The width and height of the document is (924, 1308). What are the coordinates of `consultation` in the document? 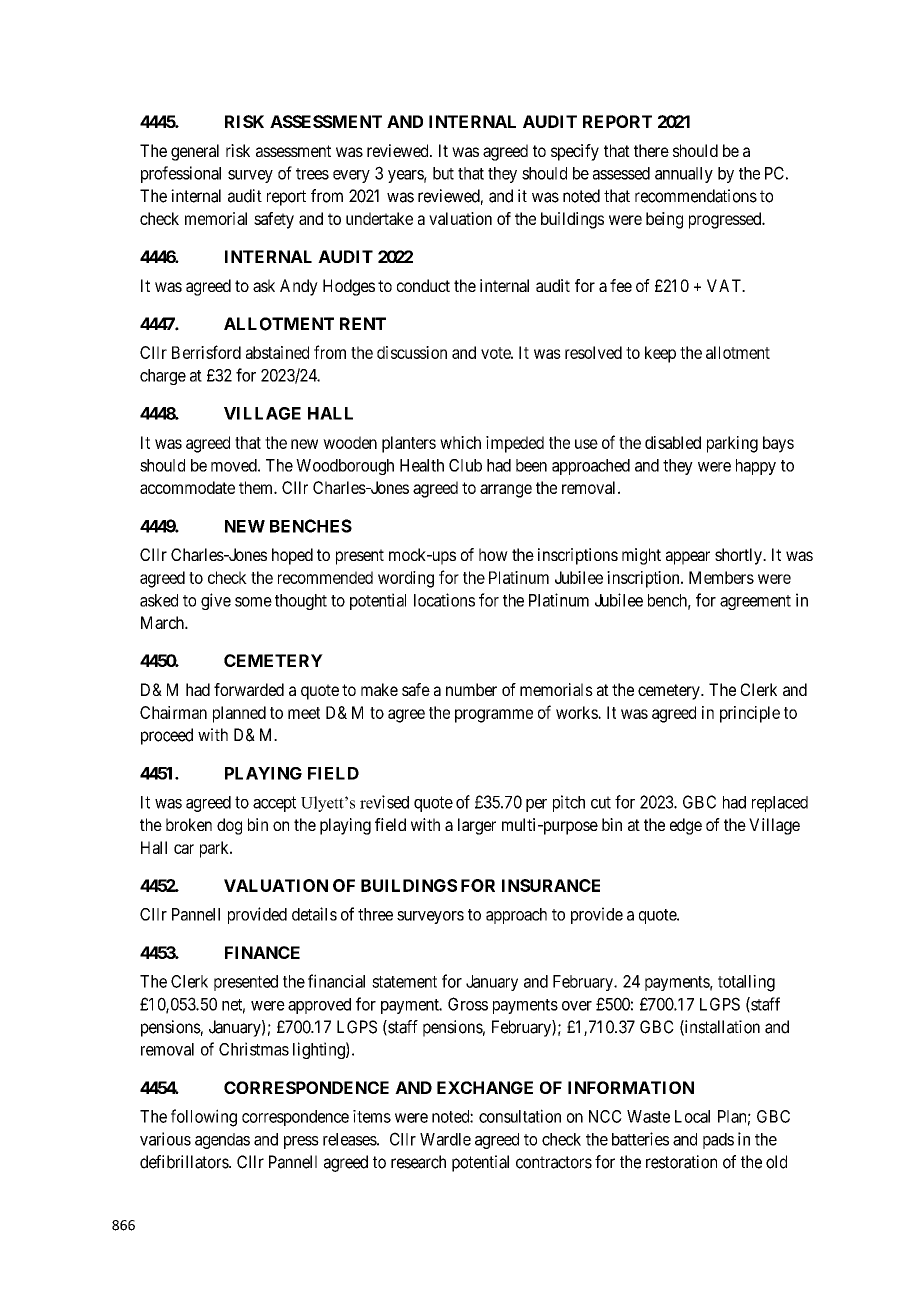 It's located at (520, 1116).
